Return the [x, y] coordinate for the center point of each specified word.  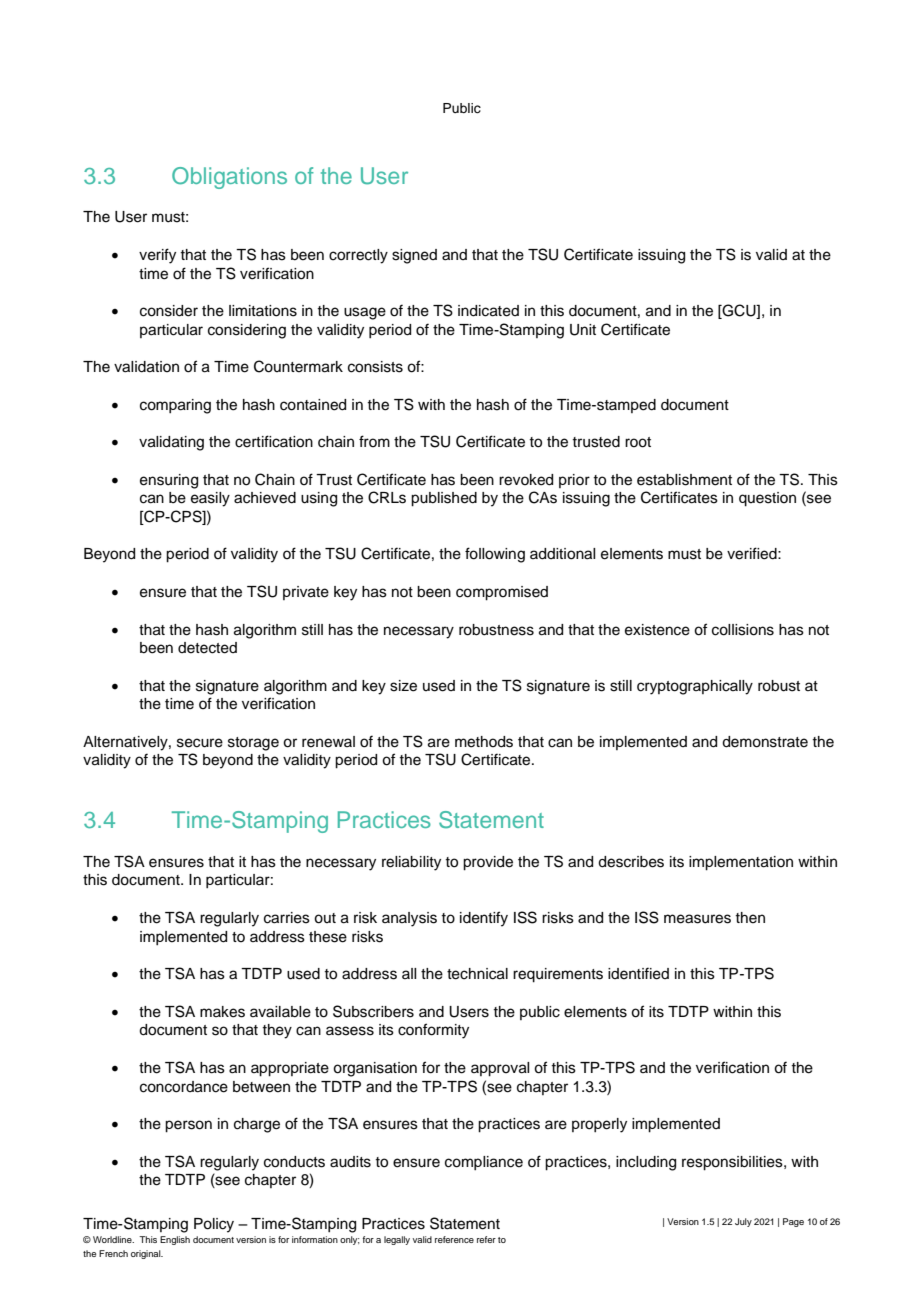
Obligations [229, 178]
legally [397, 1240]
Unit [583, 330]
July [743, 1222]
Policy [214, 1225]
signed [414, 256]
